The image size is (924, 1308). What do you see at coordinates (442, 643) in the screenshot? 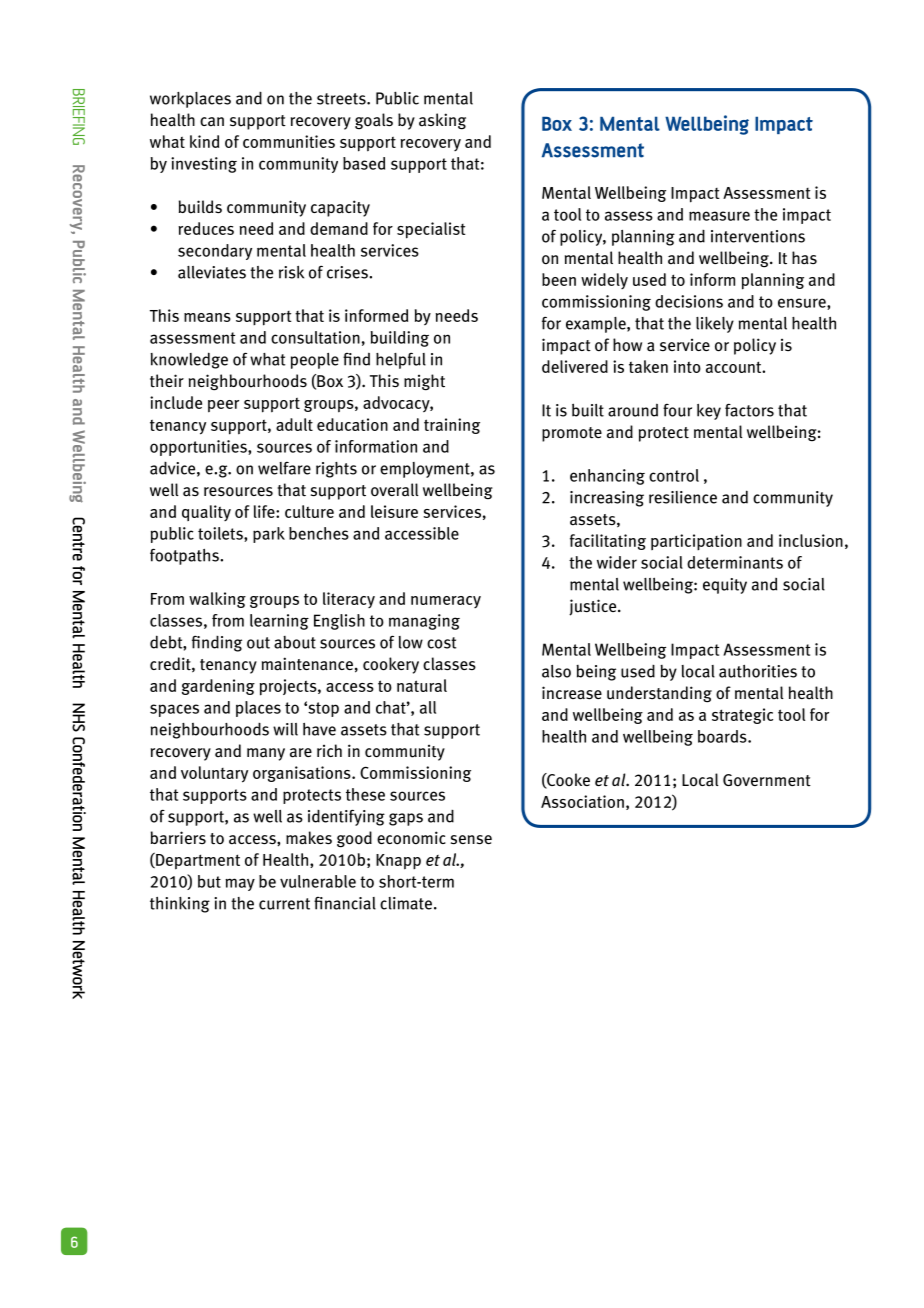
I see `cost` at bounding box center [442, 643].
